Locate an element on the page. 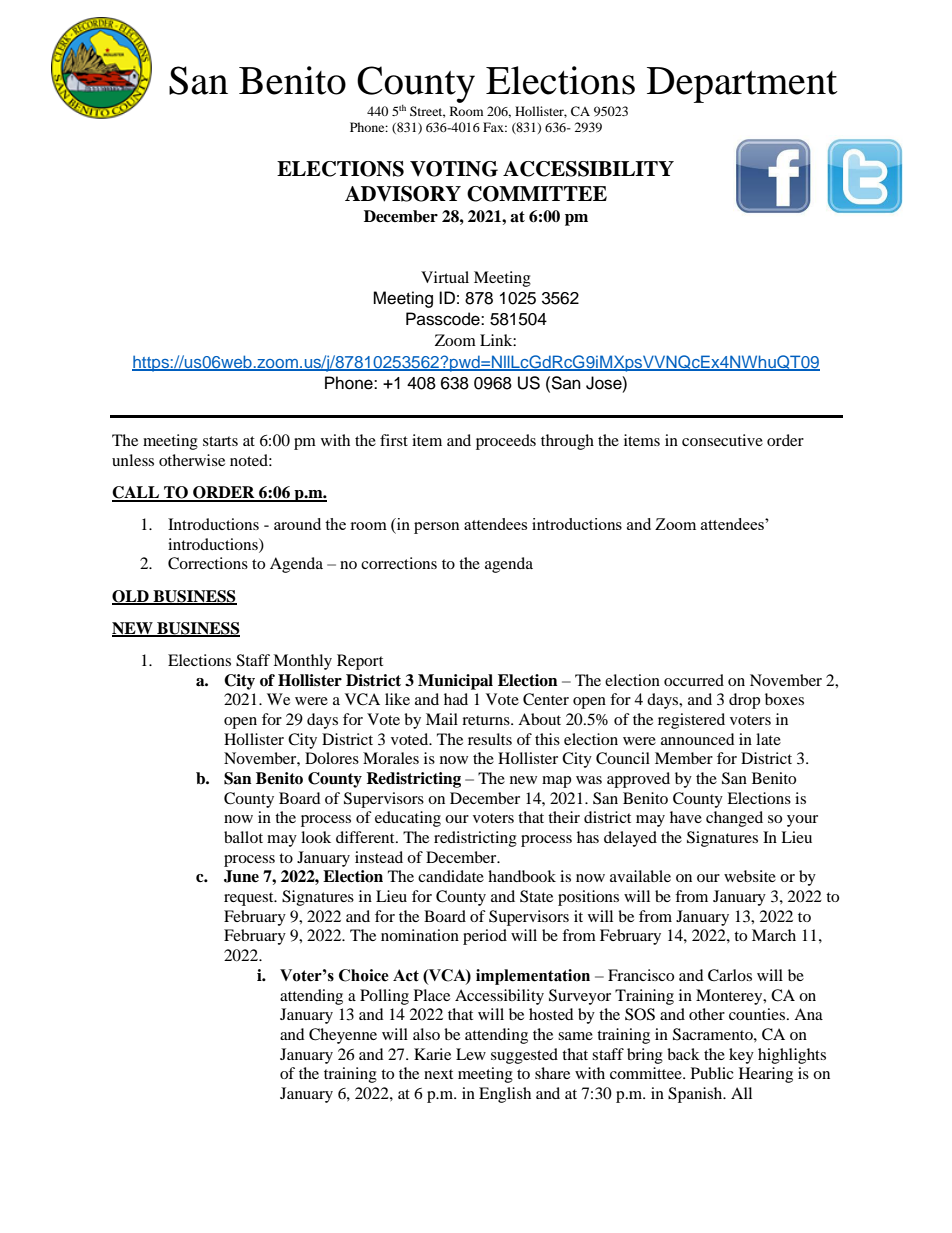 The height and width of the document is (1233, 952). educating is located at coordinates (408, 819).
